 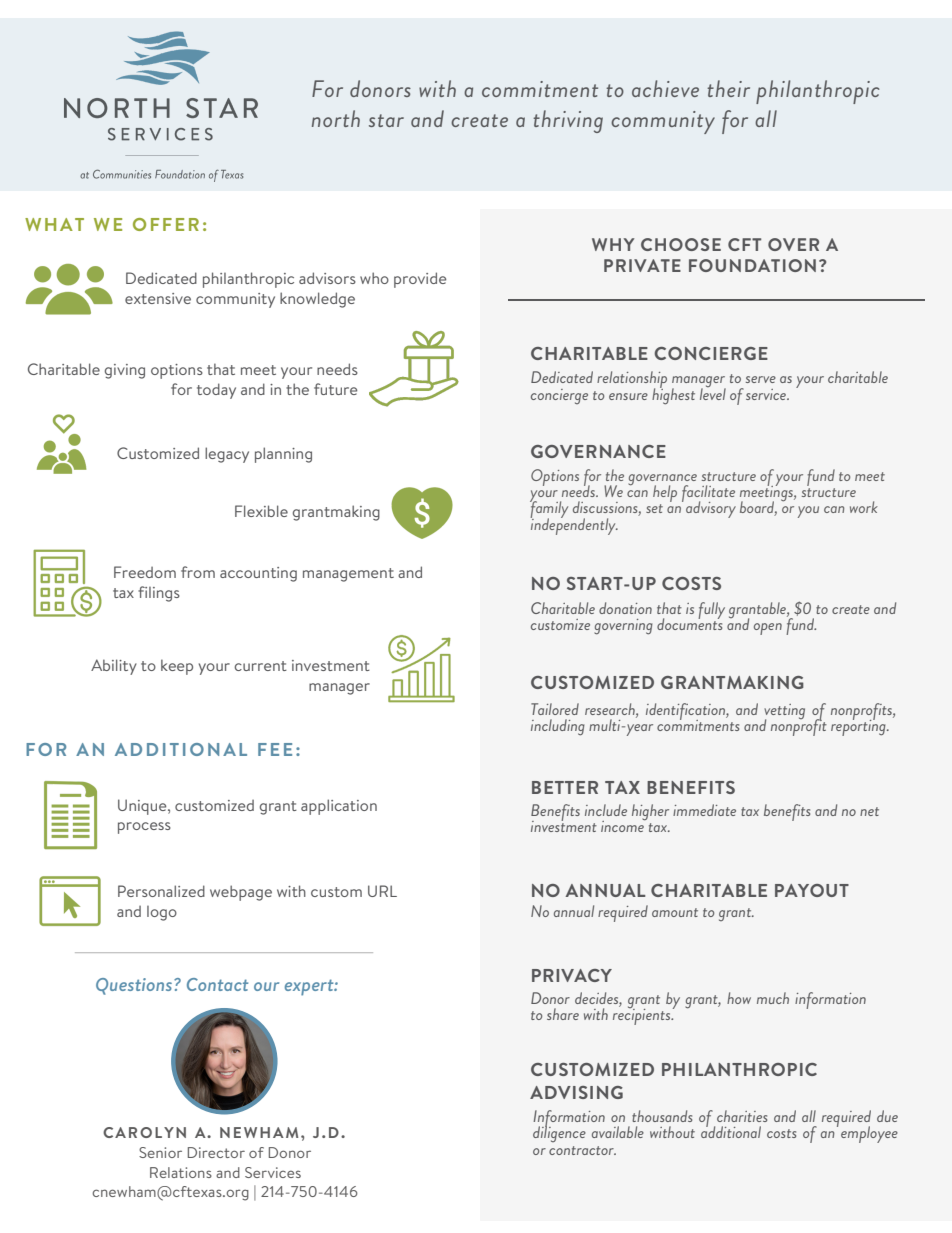 What do you see at coordinates (335, 389) in the document?
I see `future` at bounding box center [335, 389].
